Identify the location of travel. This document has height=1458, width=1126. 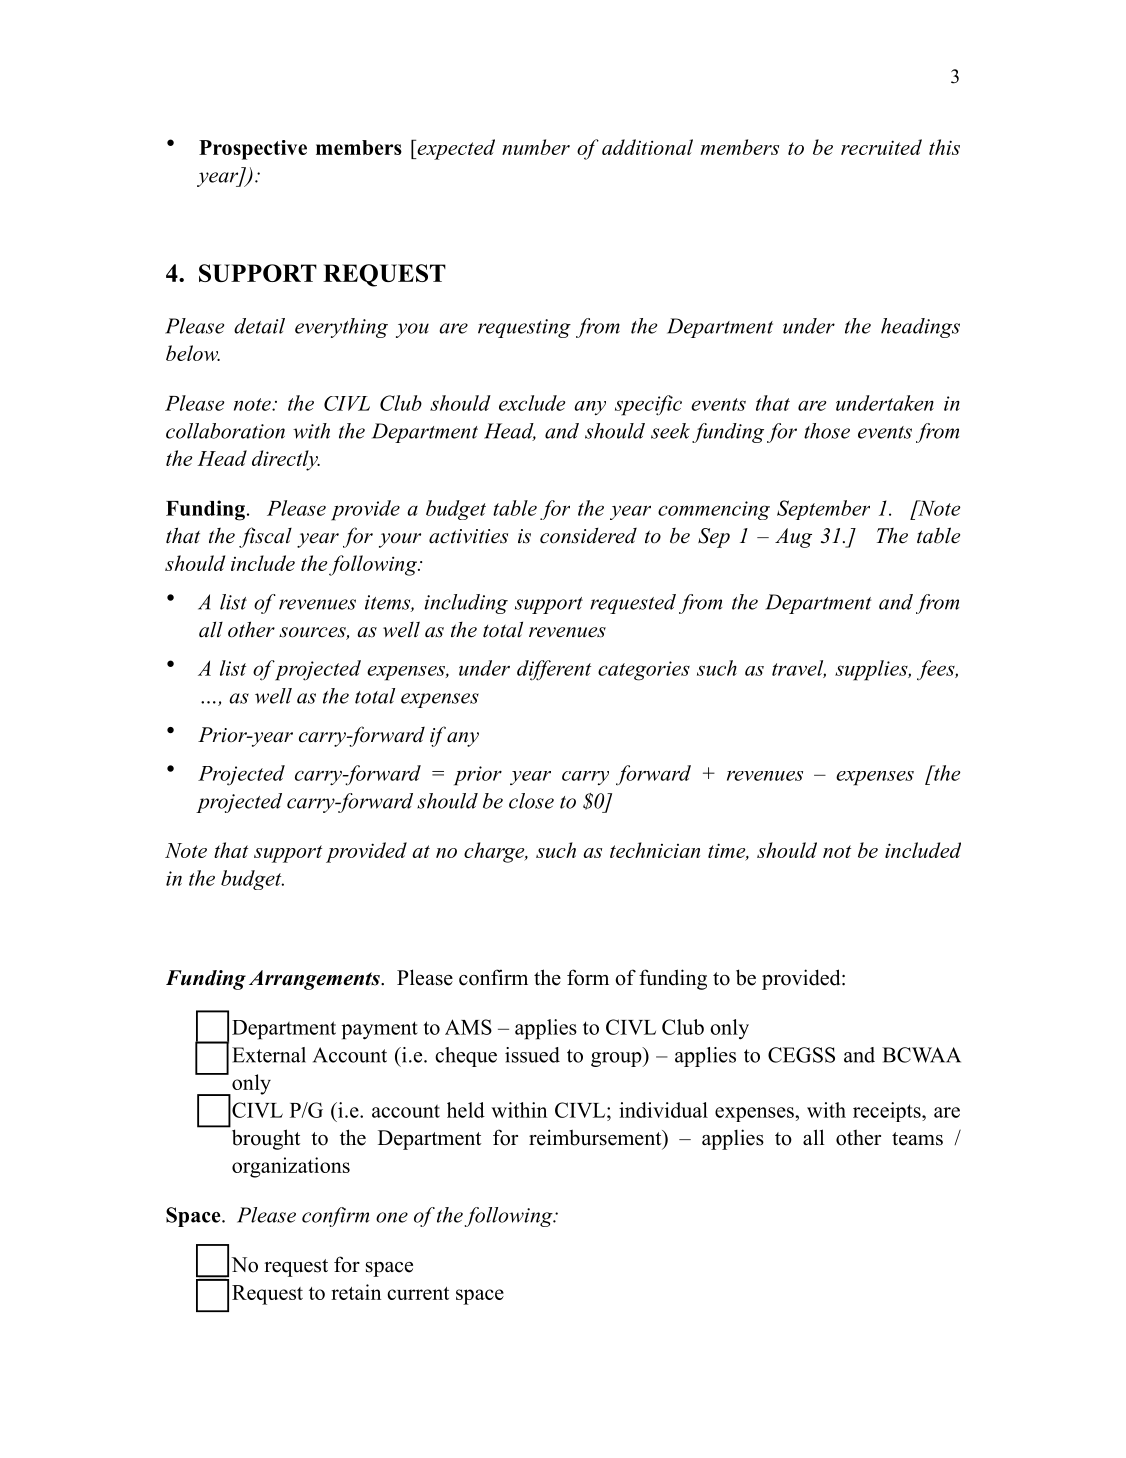
(799, 669).
